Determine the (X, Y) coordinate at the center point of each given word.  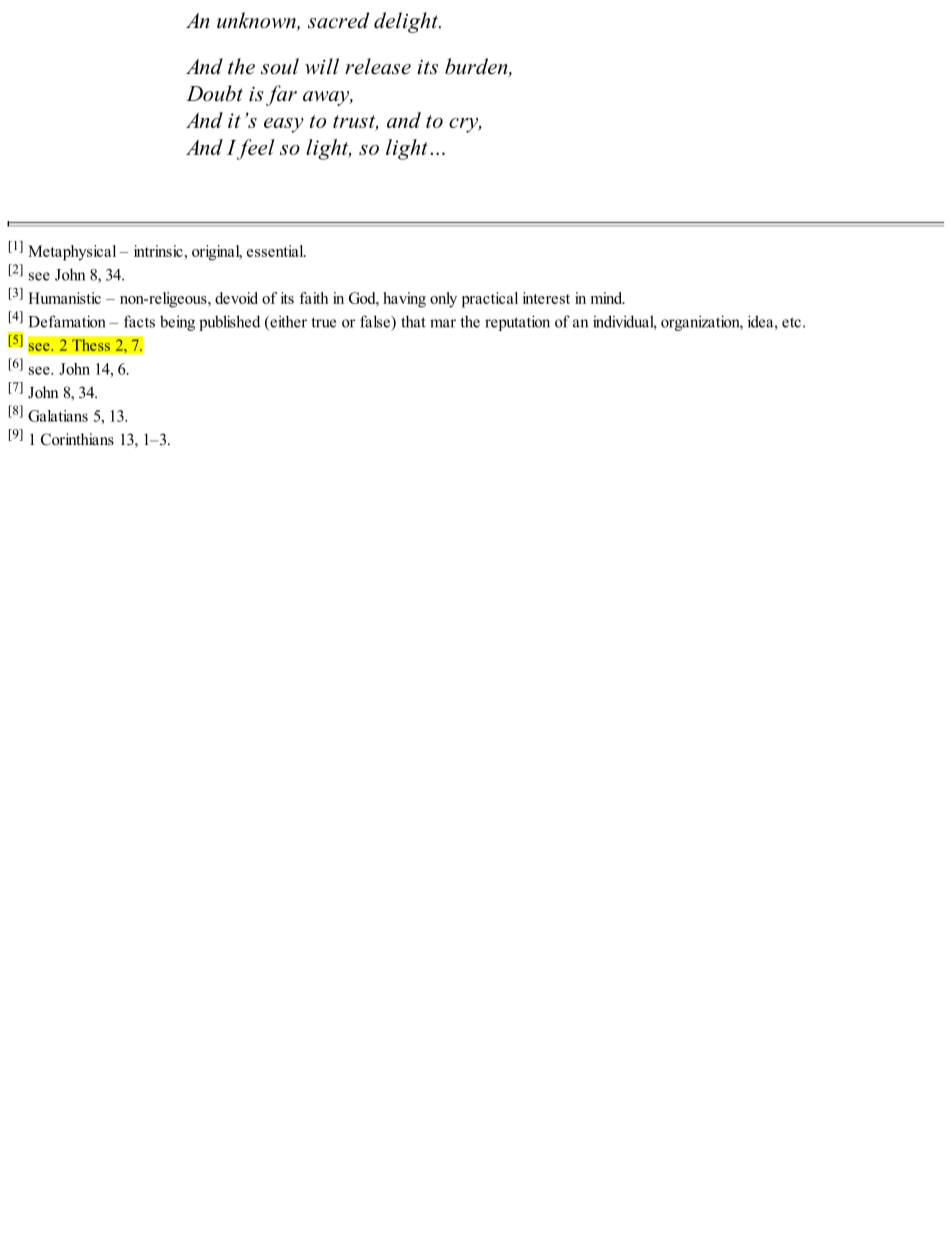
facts (139, 321)
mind (608, 298)
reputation (517, 323)
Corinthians (77, 439)
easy (284, 125)
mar (443, 323)
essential (276, 251)
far (281, 95)
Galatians (58, 416)
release (378, 66)
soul (280, 66)
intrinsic (158, 251)
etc (791, 322)
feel (256, 149)
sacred (338, 20)
